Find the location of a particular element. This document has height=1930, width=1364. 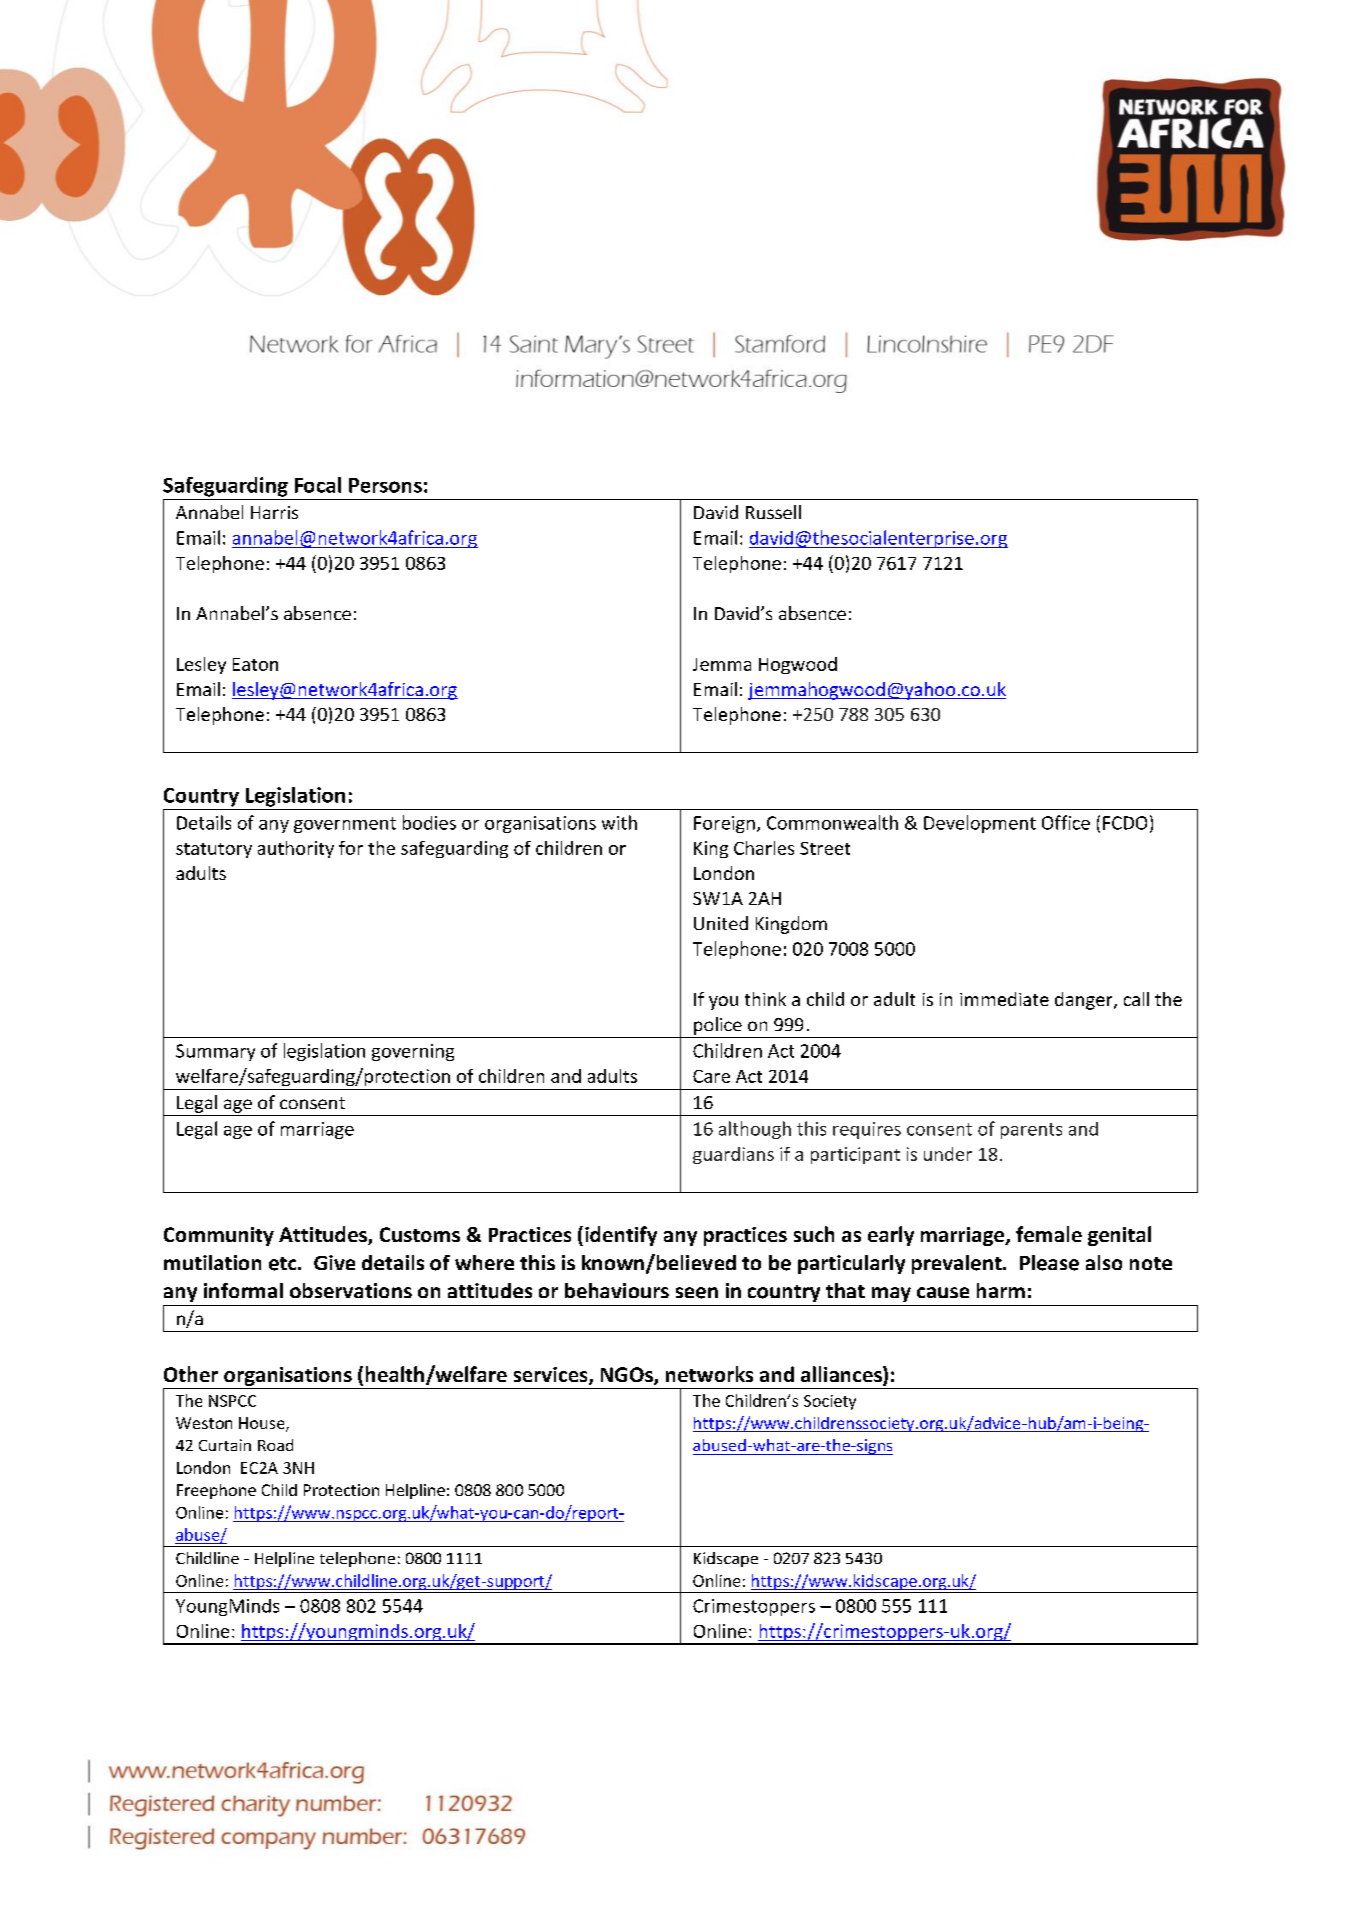

guardians is located at coordinates (733, 1155).
